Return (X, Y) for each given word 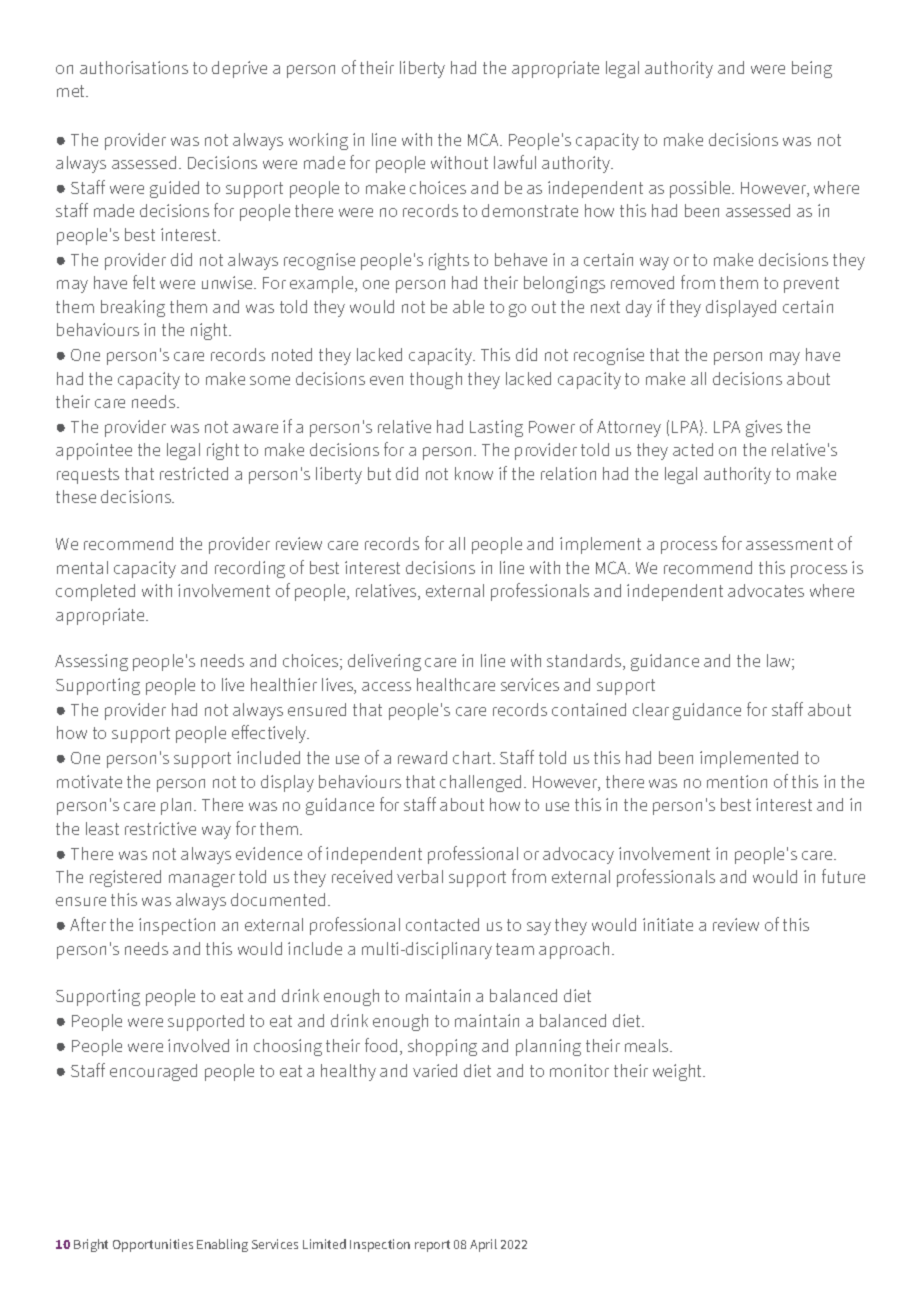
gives (764, 428)
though (436, 380)
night (211, 331)
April (483, 1245)
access (386, 686)
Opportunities (153, 1245)
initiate (668, 924)
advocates (766, 590)
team (515, 949)
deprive (239, 69)
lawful (515, 162)
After (88, 924)
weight (679, 1072)
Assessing (91, 662)
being (812, 69)
